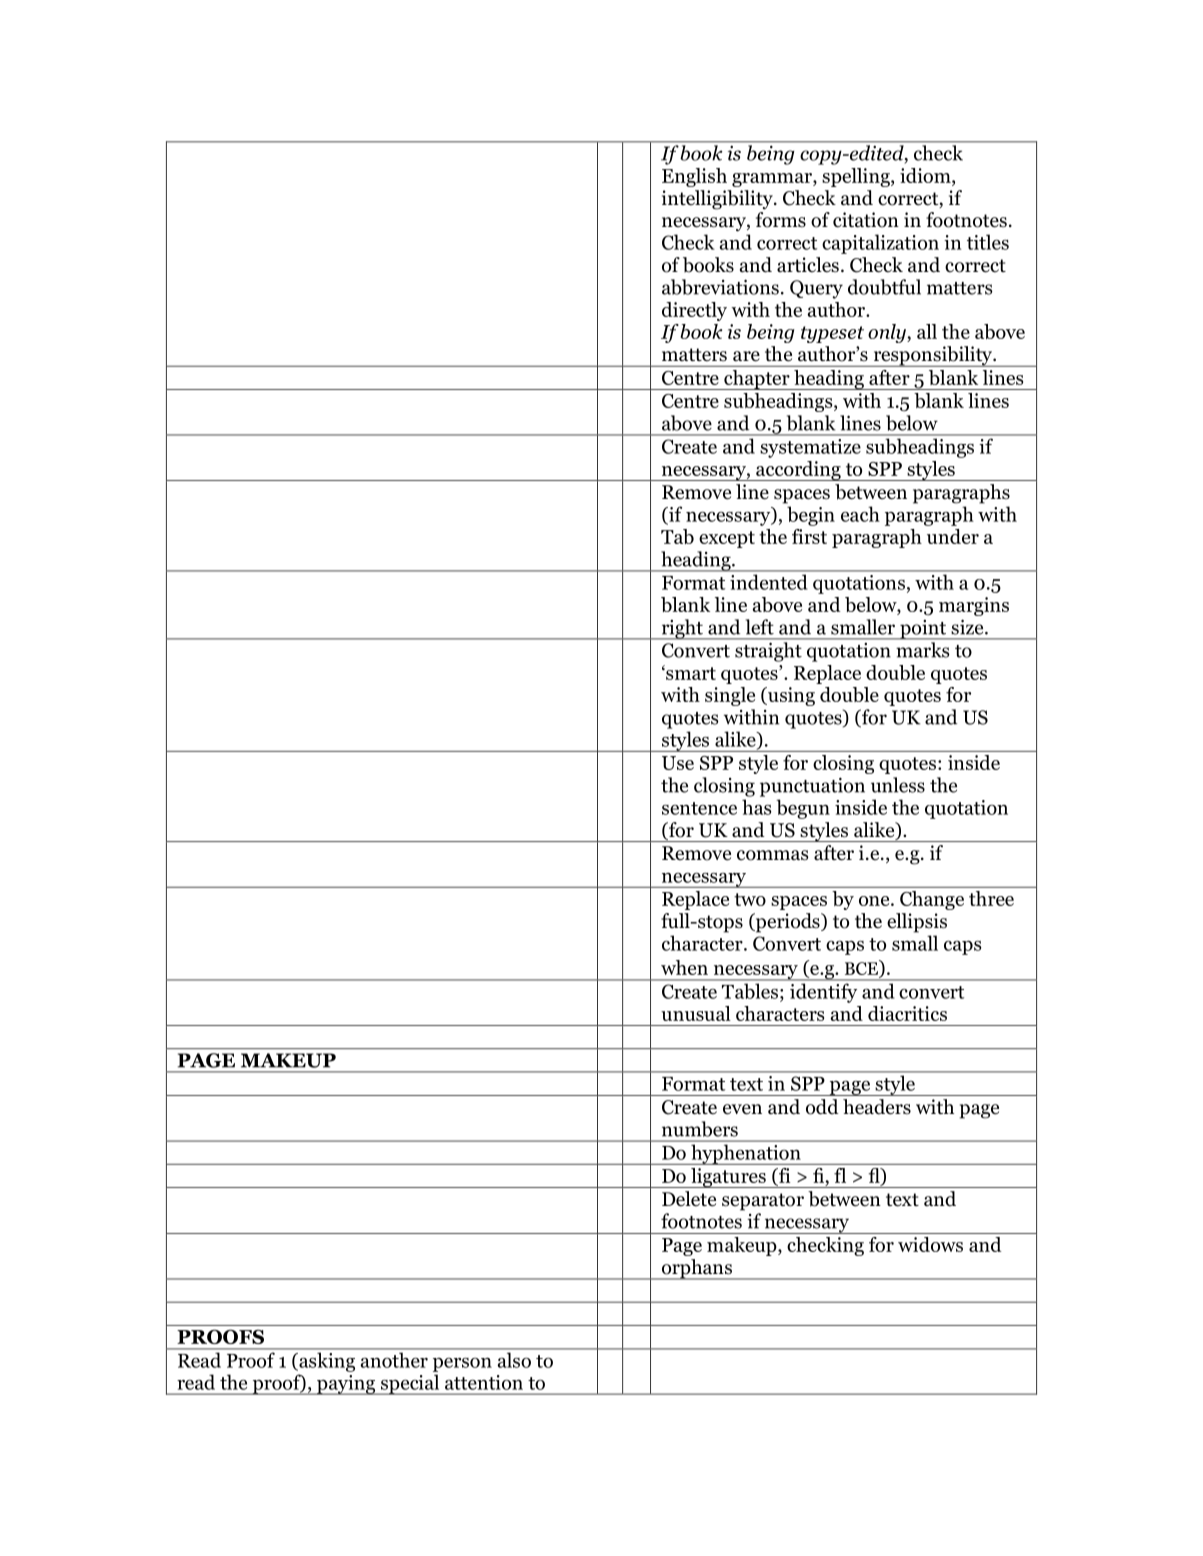 The width and height of the document is (1203, 1556). What do you see at coordinates (696, 1269) in the document?
I see `orphans` at bounding box center [696, 1269].
